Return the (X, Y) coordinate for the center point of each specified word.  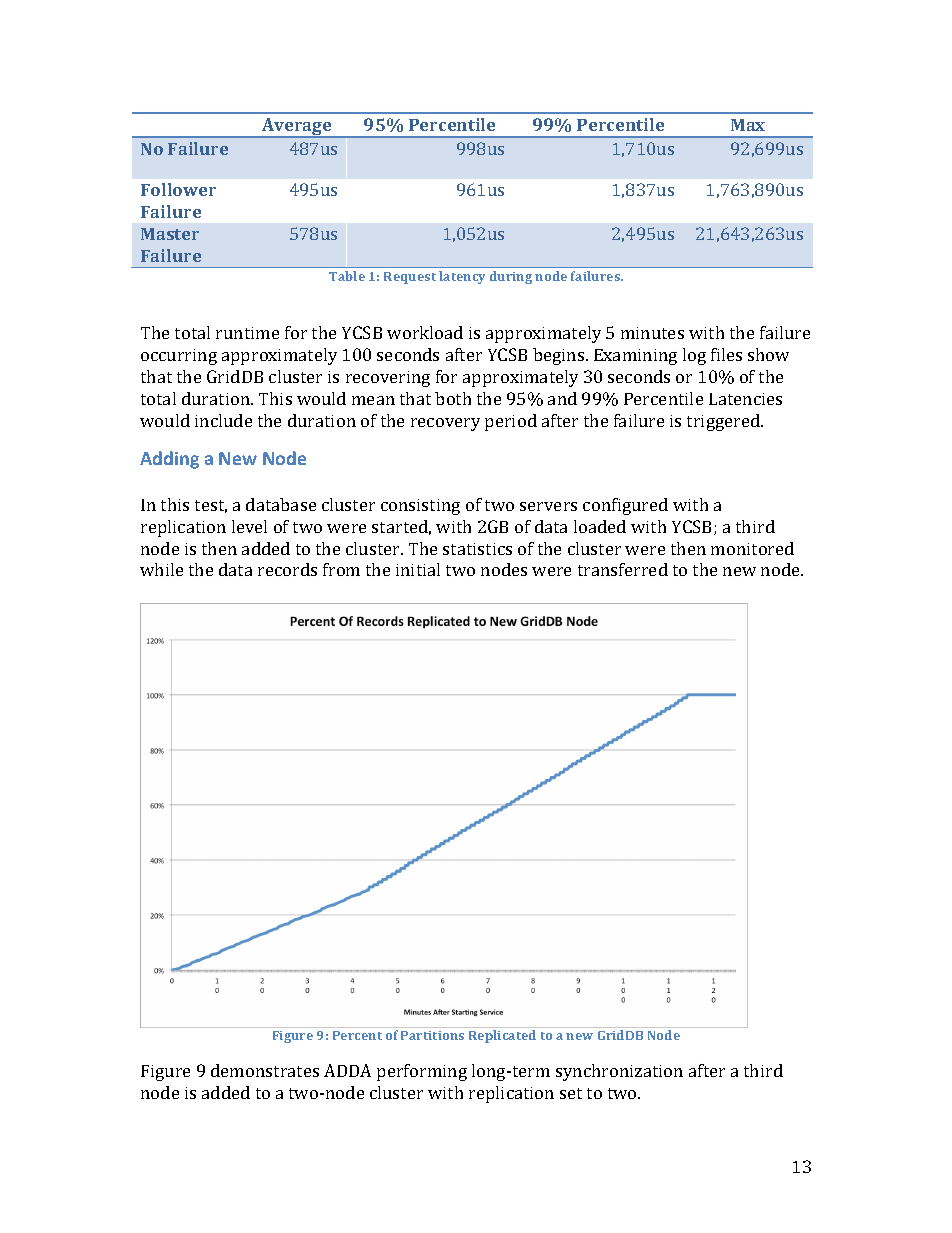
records (287, 569)
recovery (445, 424)
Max (748, 125)
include (223, 420)
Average (297, 128)
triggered (725, 422)
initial (418, 569)
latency (462, 277)
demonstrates (265, 1070)
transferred (623, 569)
